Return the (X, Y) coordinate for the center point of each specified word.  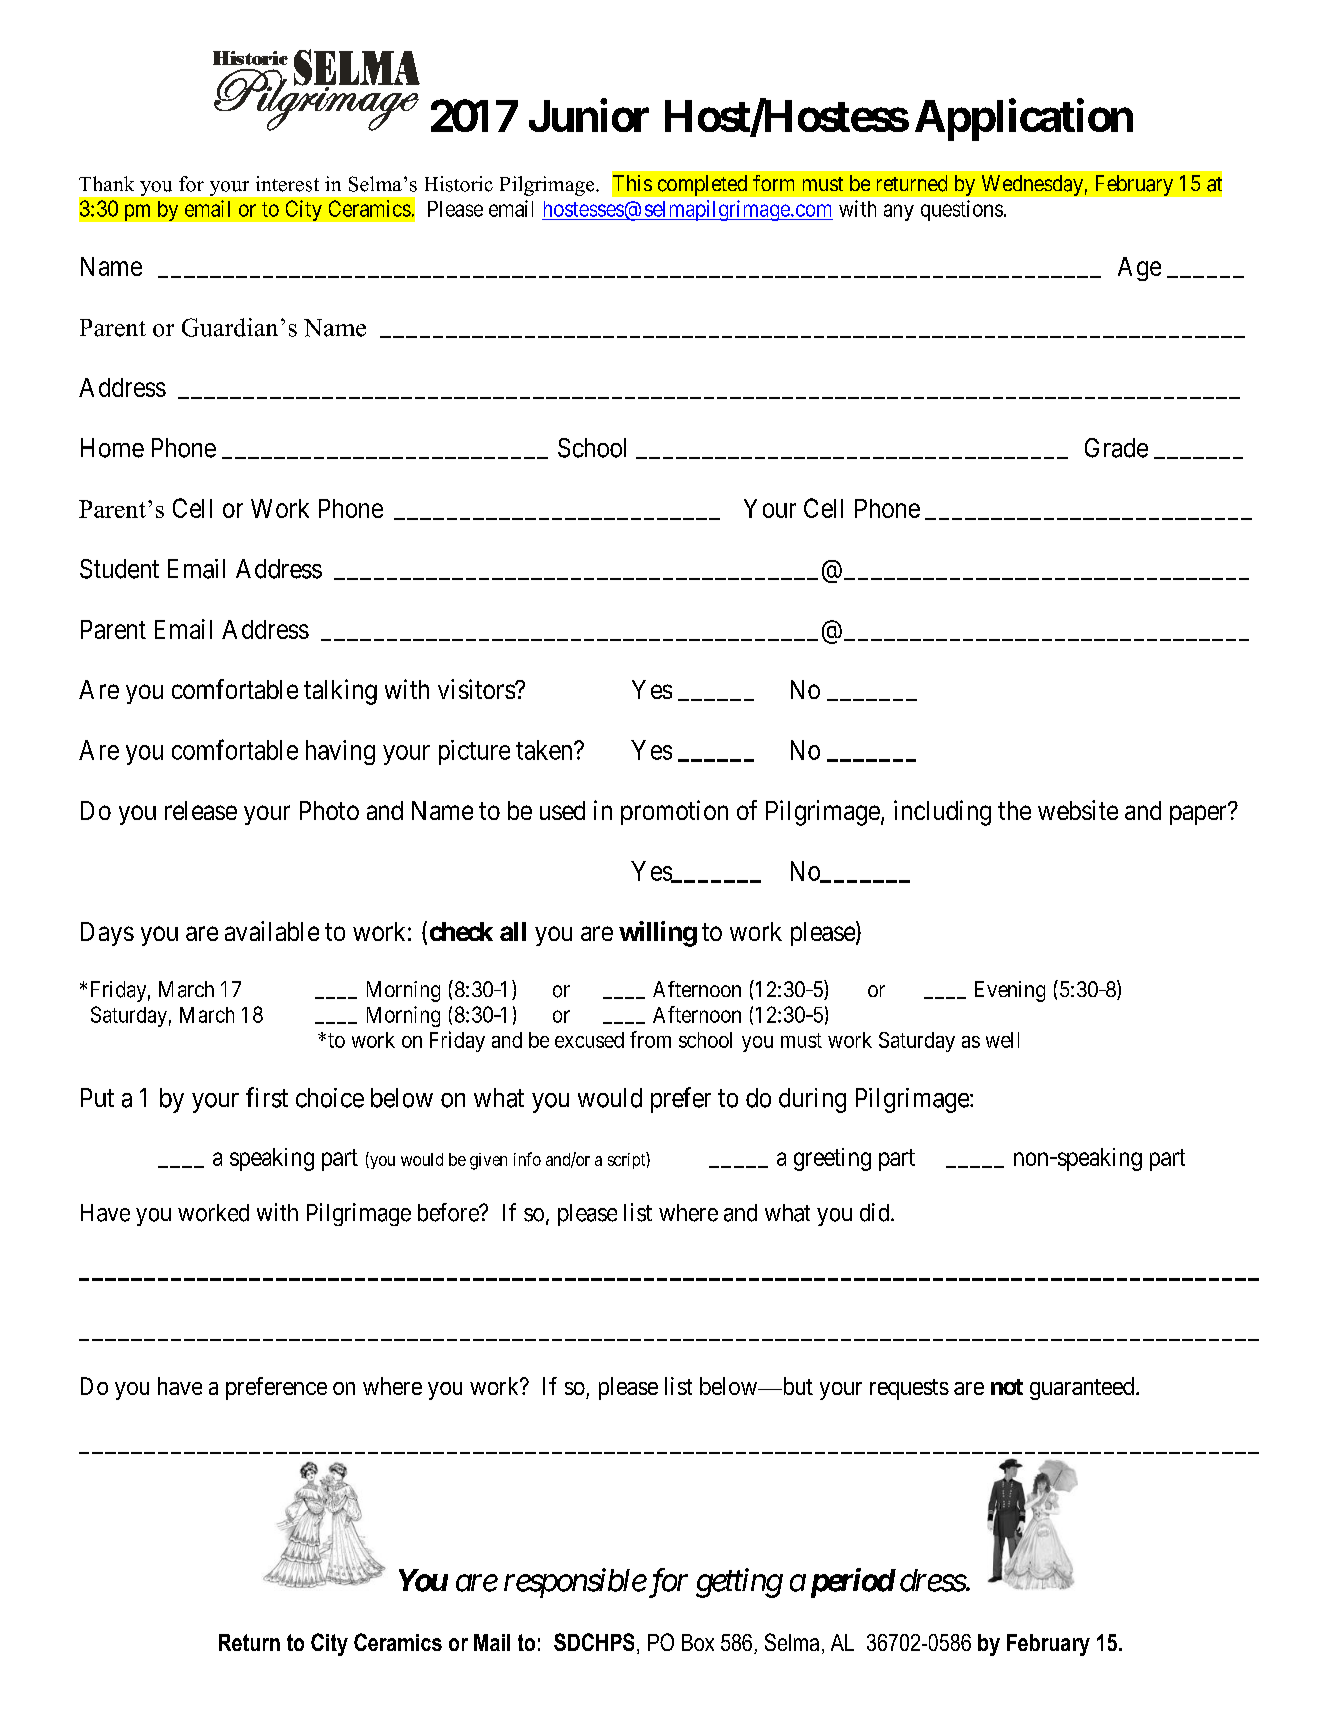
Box (698, 1642)
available (272, 931)
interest (287, 184)
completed (702, 185)
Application (1024, 120)
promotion (674, 812)
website (1078, 810)
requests (909, 1389)
